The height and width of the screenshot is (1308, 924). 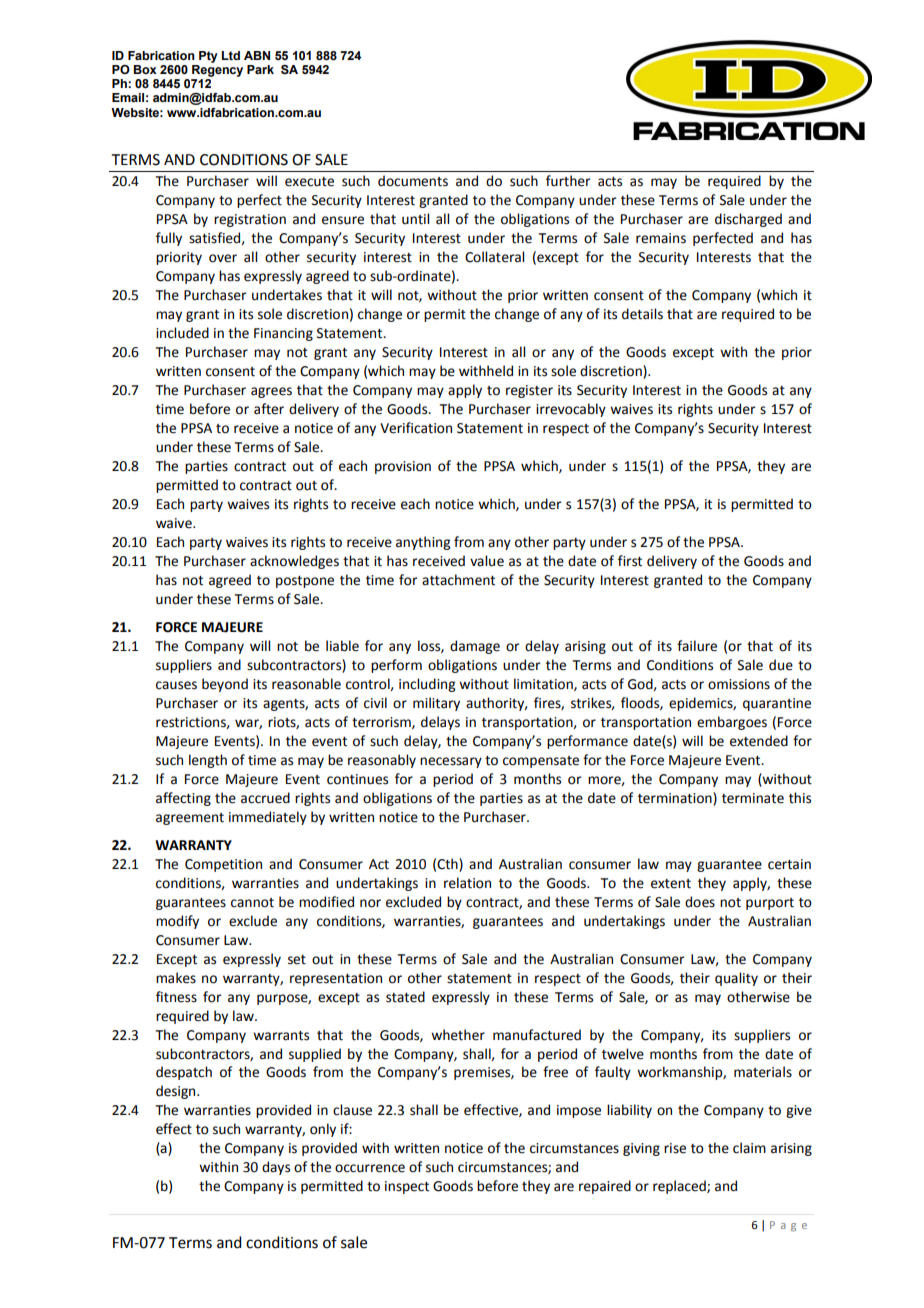 What do you see at coordinates (217, 69) in the screenshot?
I see `Regency` at bounding box center [217, 69].
